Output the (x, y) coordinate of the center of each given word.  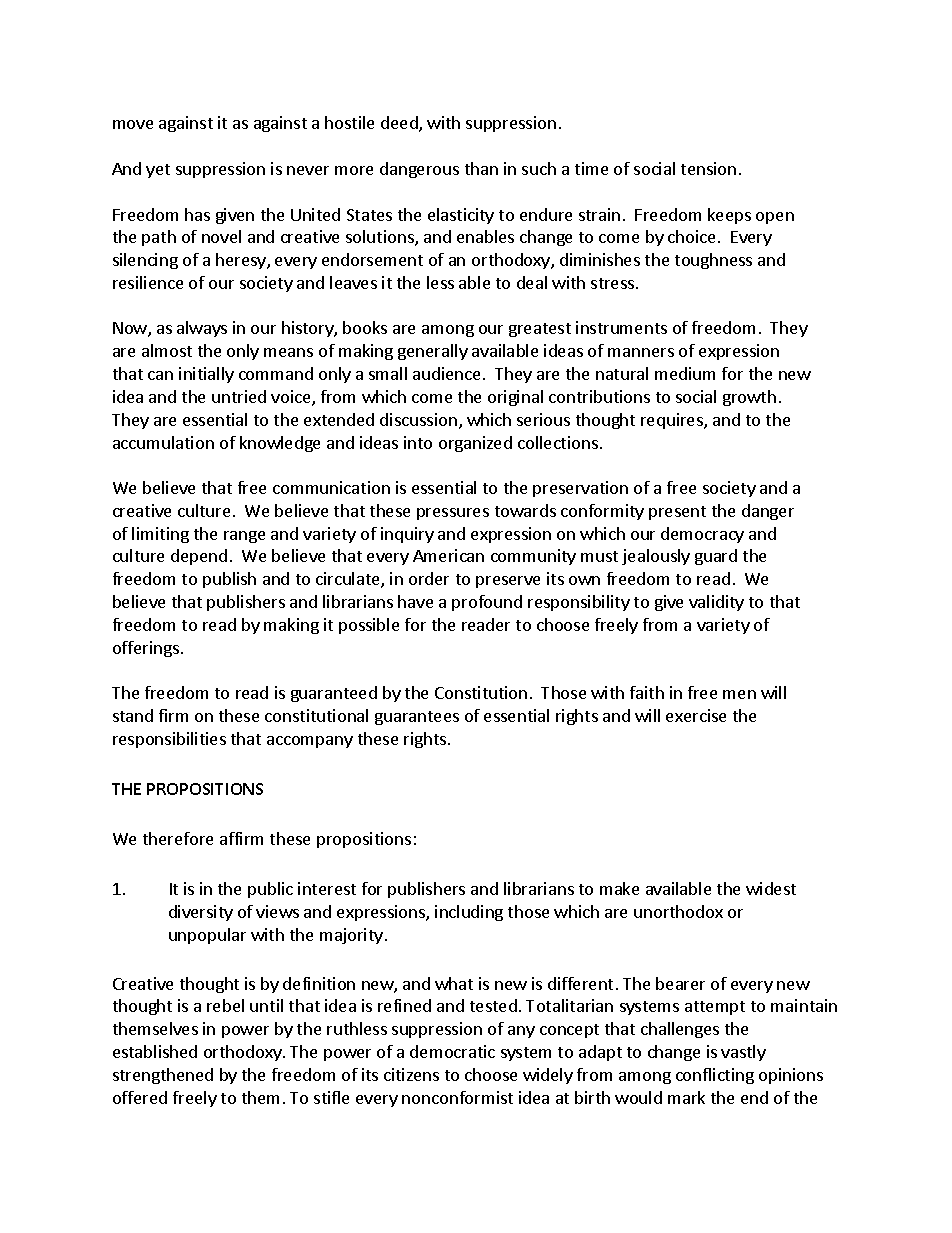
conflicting (715, 1076)
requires (673, 421)
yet (158, 171)
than (481, 168)
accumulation (163, 442)
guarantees (417, 718)
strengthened (163, 1076)
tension (708, 168)
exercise (696, 715)
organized (475, 444)
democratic (452, 1051)
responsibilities (169, 740)
